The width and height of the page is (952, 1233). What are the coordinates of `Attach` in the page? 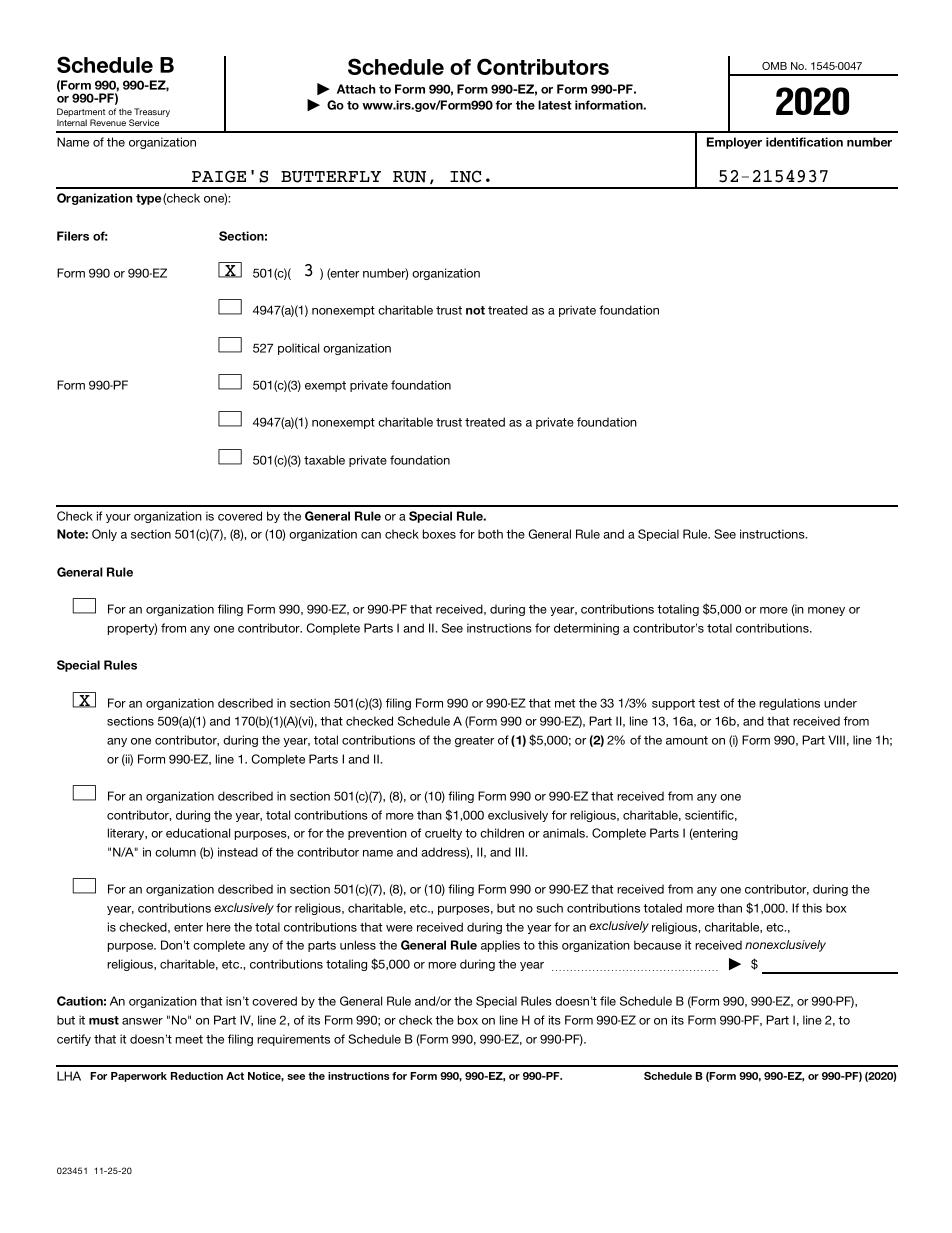 It's located at (356, 89).
